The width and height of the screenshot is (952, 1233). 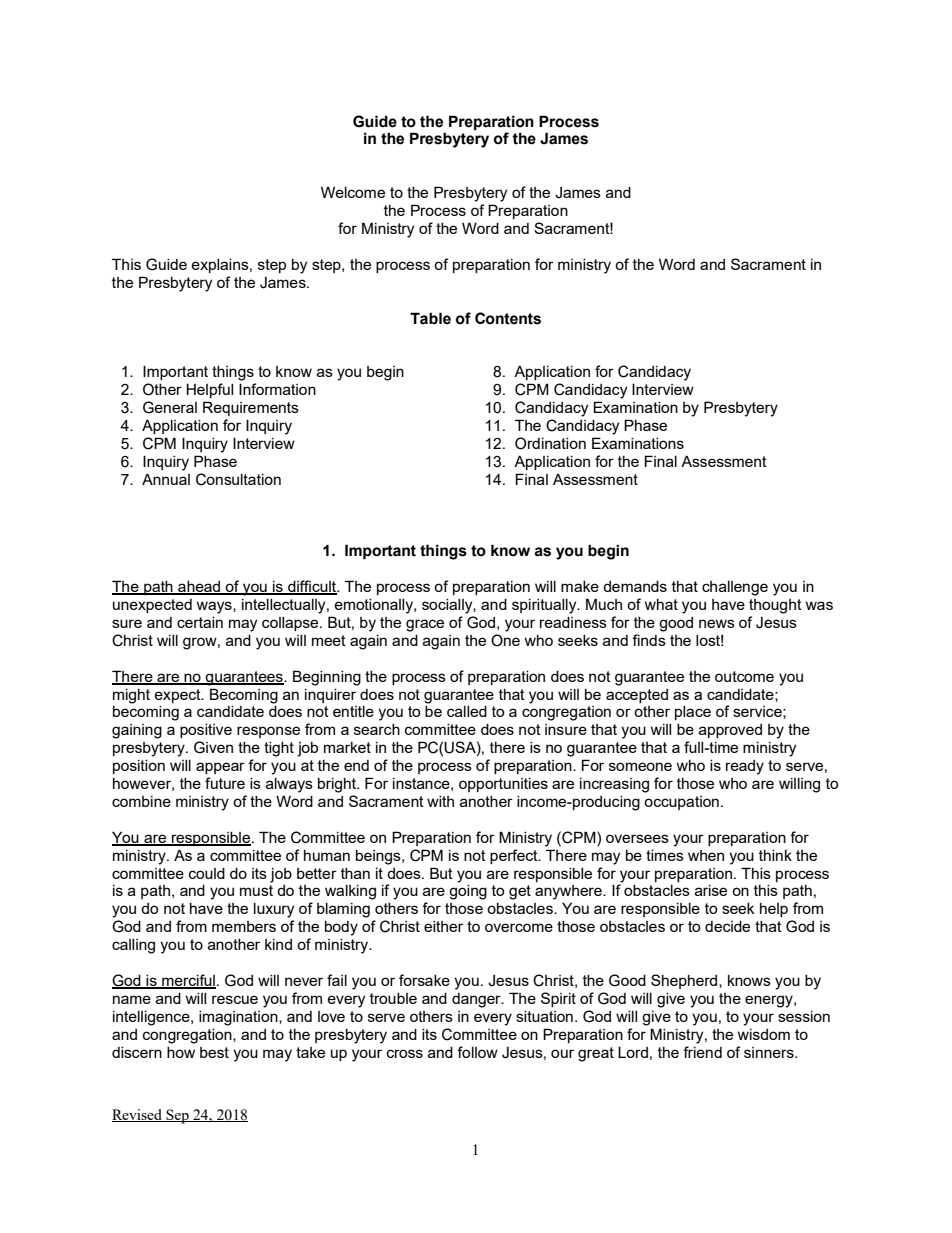 What do you see at coordinates (200, 622) in the screenshot?
I see `certain` at bounding box center [200, 622].
